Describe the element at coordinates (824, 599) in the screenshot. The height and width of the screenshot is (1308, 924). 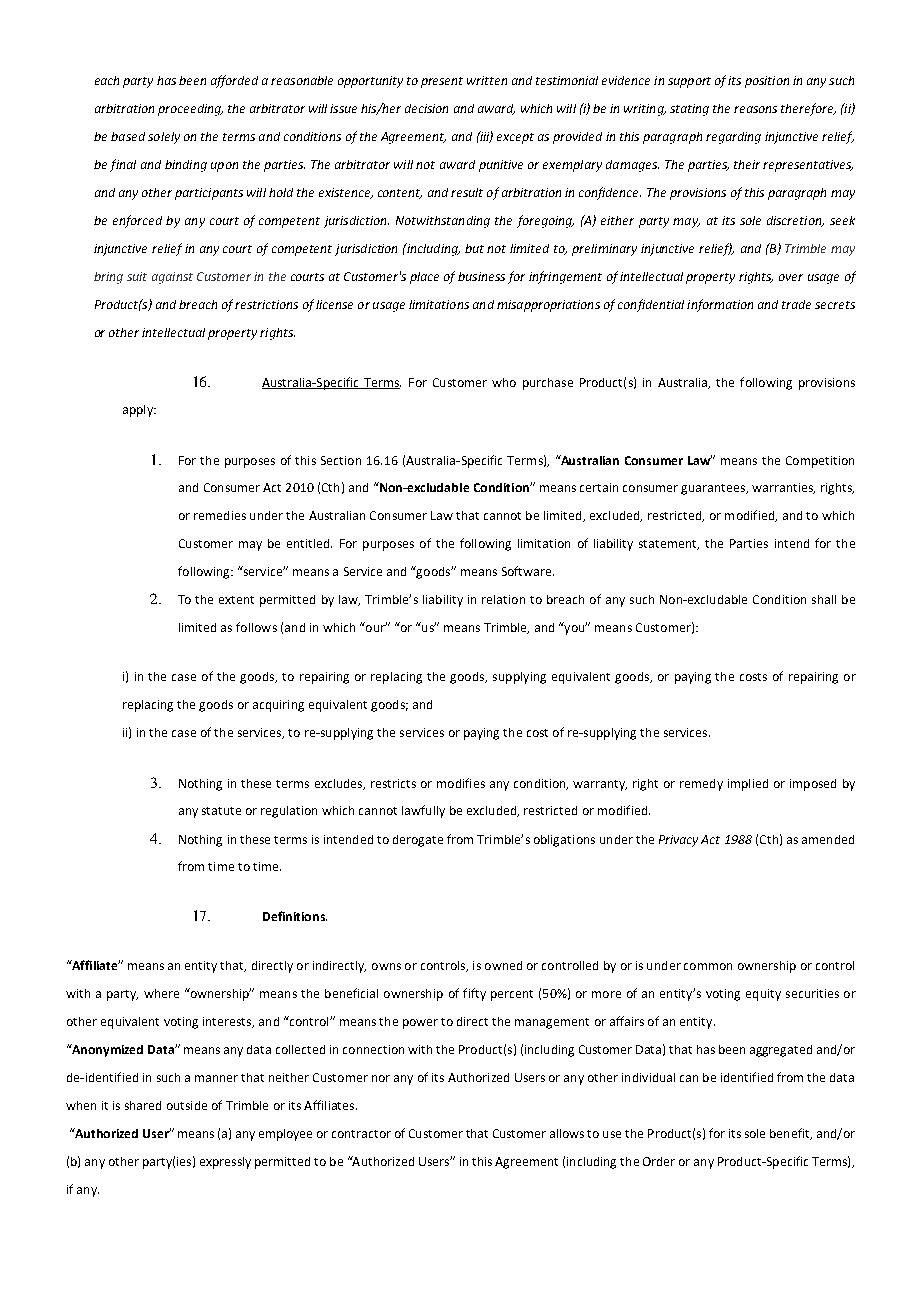
I see `shall` at that location.
